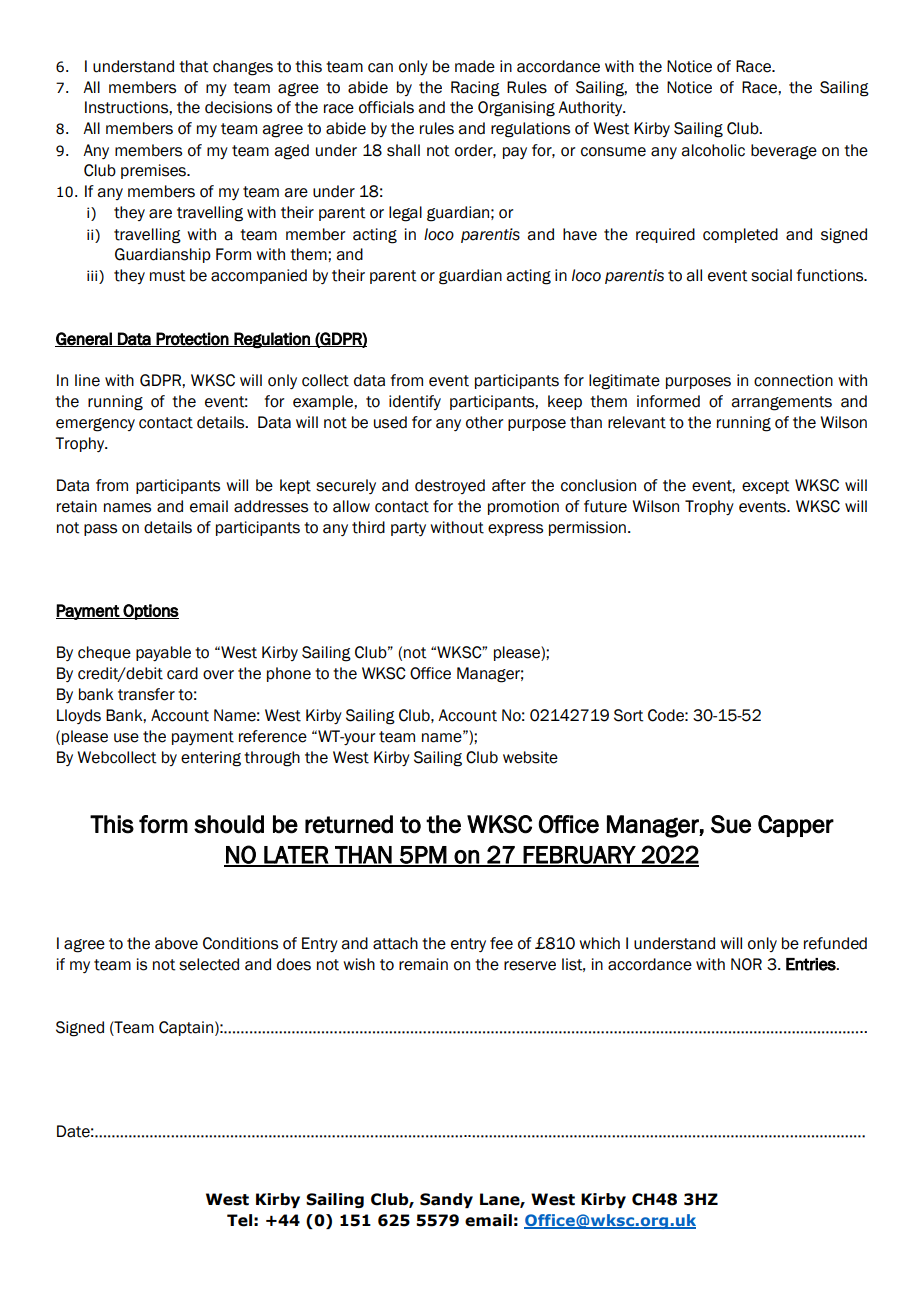 The width and height of the image is (924, 1308). Describe the element at coordinates (176, 943) in the image. I see `above` at that location.
